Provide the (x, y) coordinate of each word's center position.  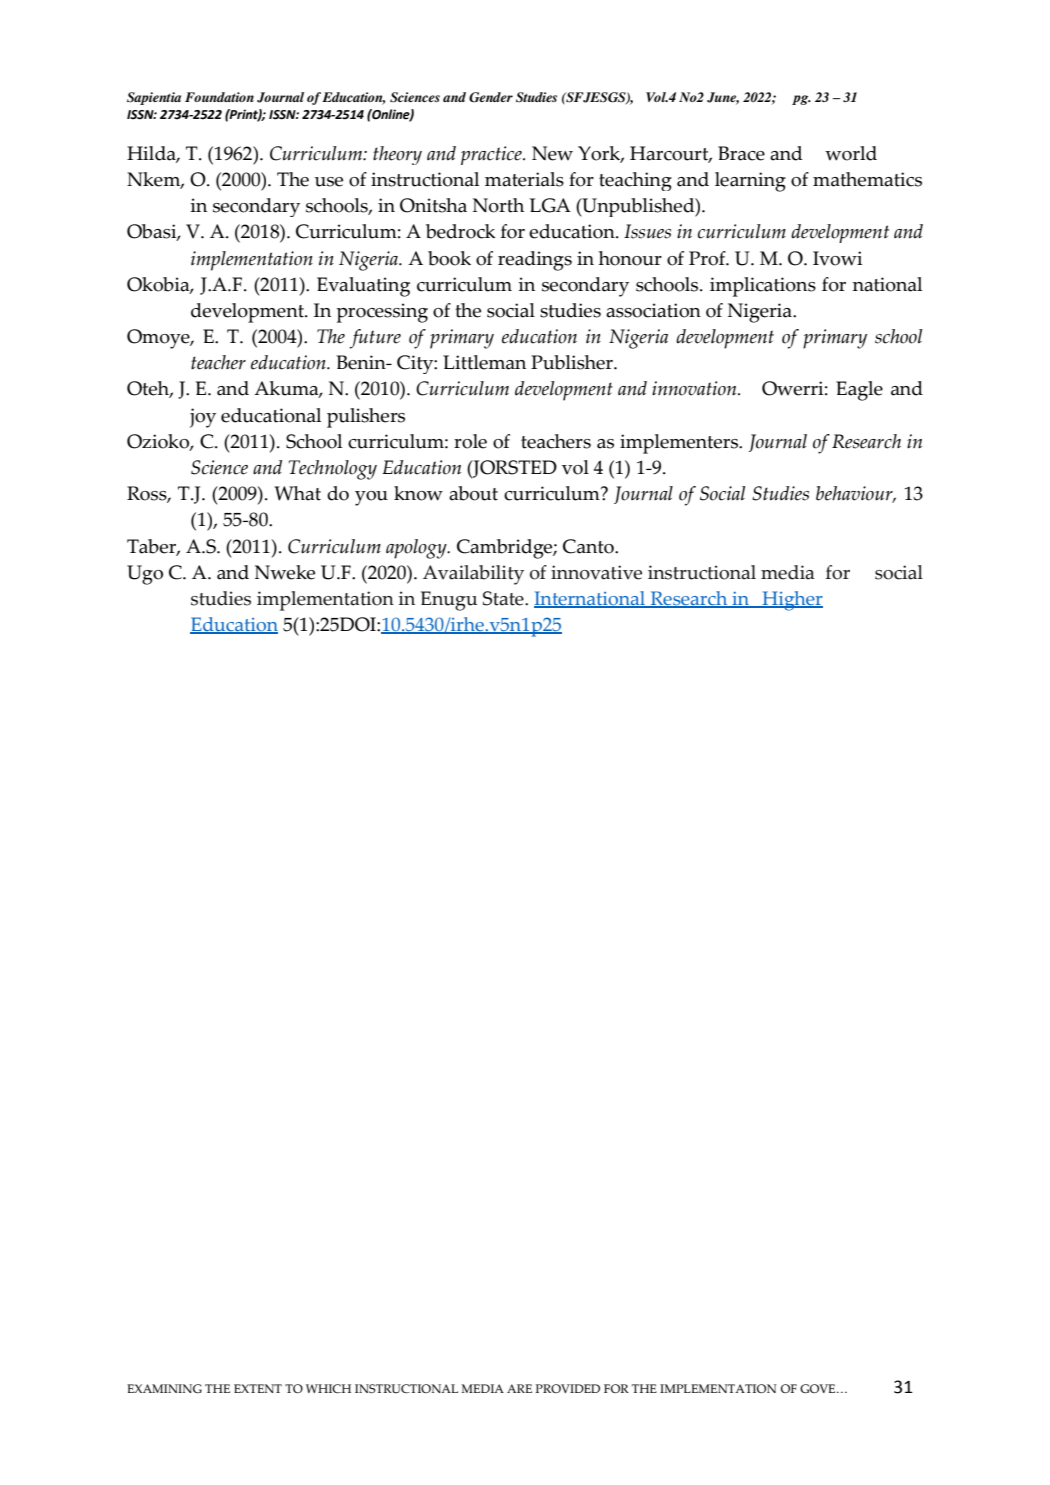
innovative (596, 572)
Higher (791, 601)
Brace (741, 153)
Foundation (219, 97)
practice (492, 155)
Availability (473, 575)
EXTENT (258, 1388)
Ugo (145, 575)
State (504, 598)
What (297, 493)
